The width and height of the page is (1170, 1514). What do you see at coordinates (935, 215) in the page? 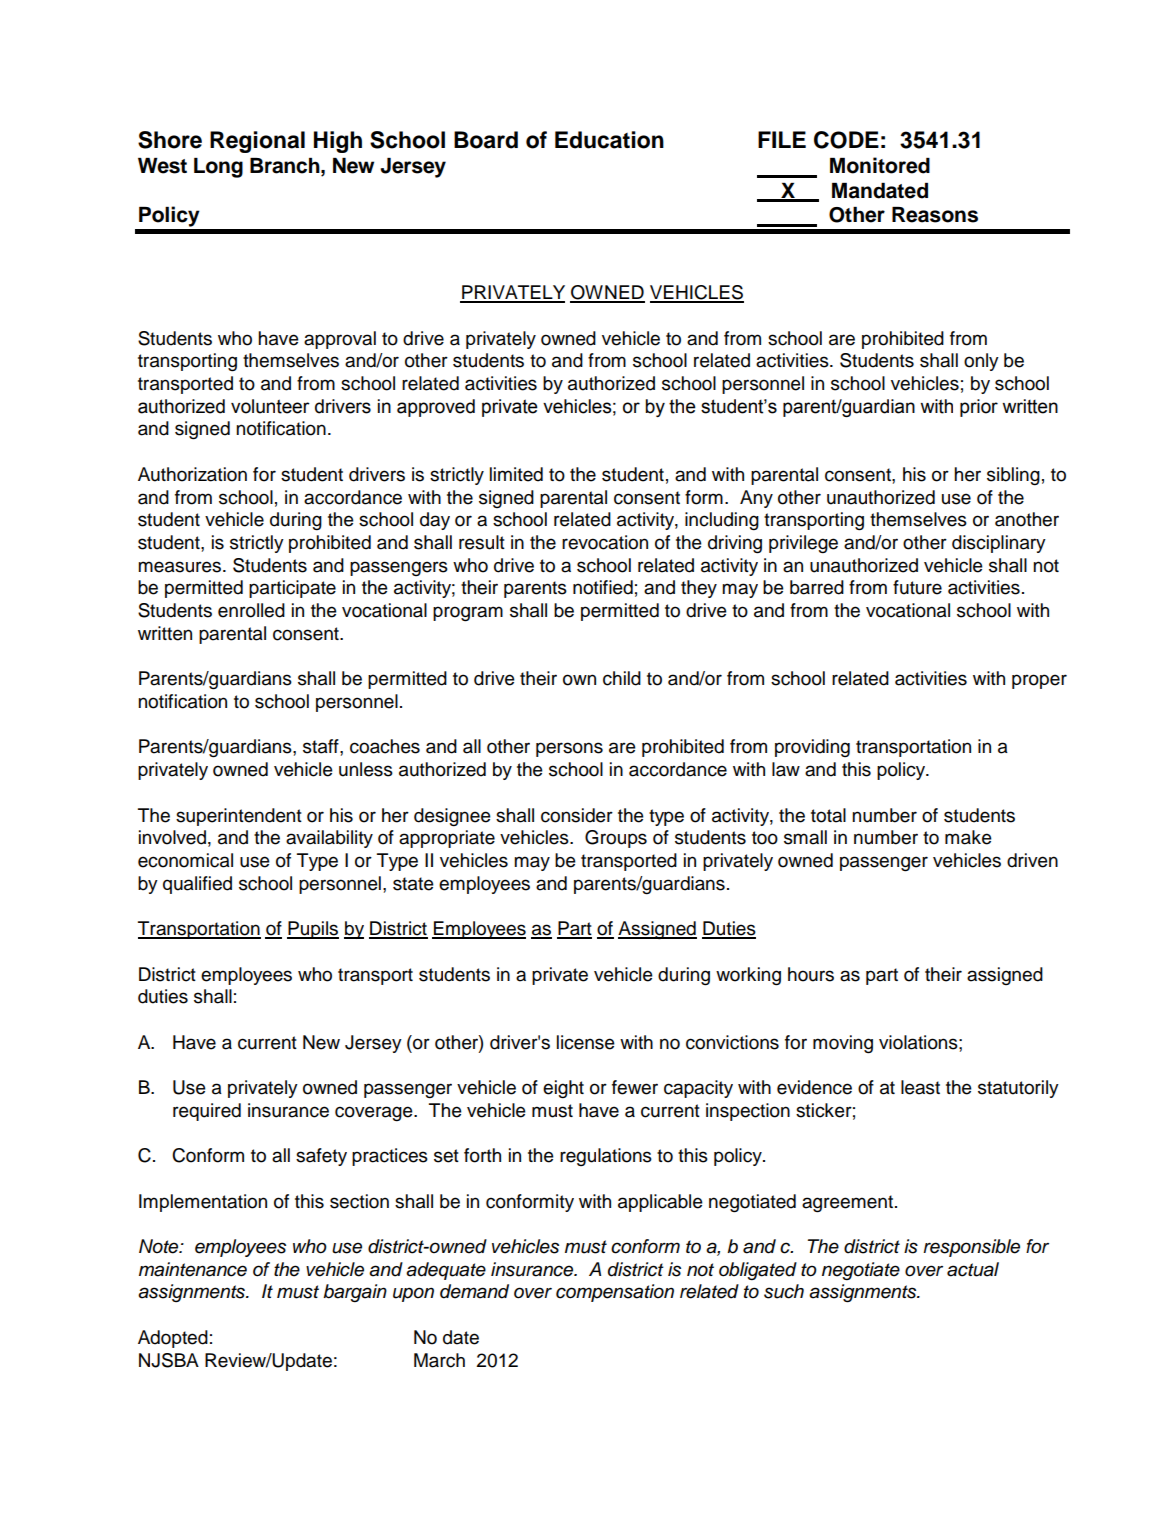
I see `Reasons` at bounding box center [935, 215].
